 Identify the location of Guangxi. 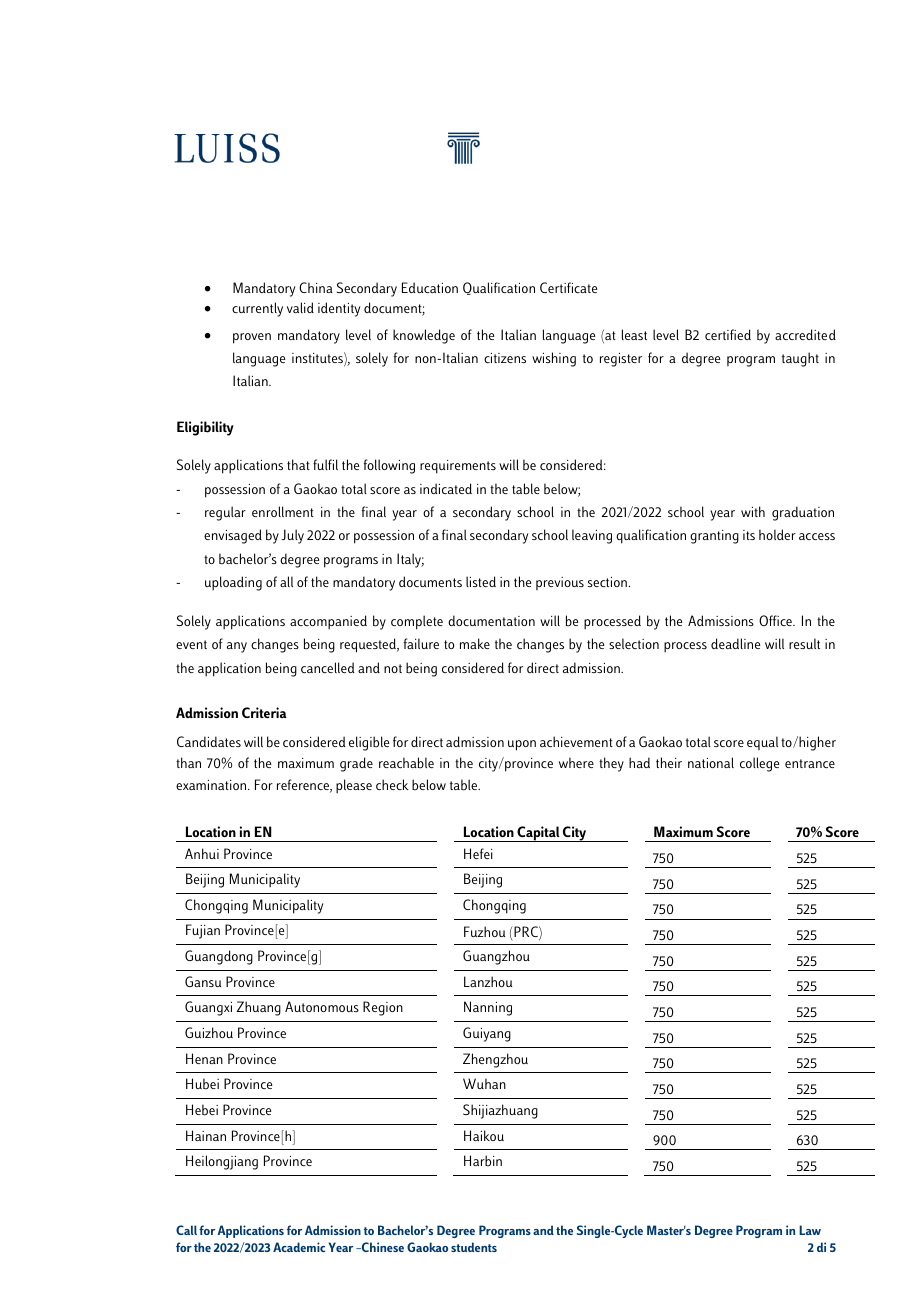
(208, 1008).
